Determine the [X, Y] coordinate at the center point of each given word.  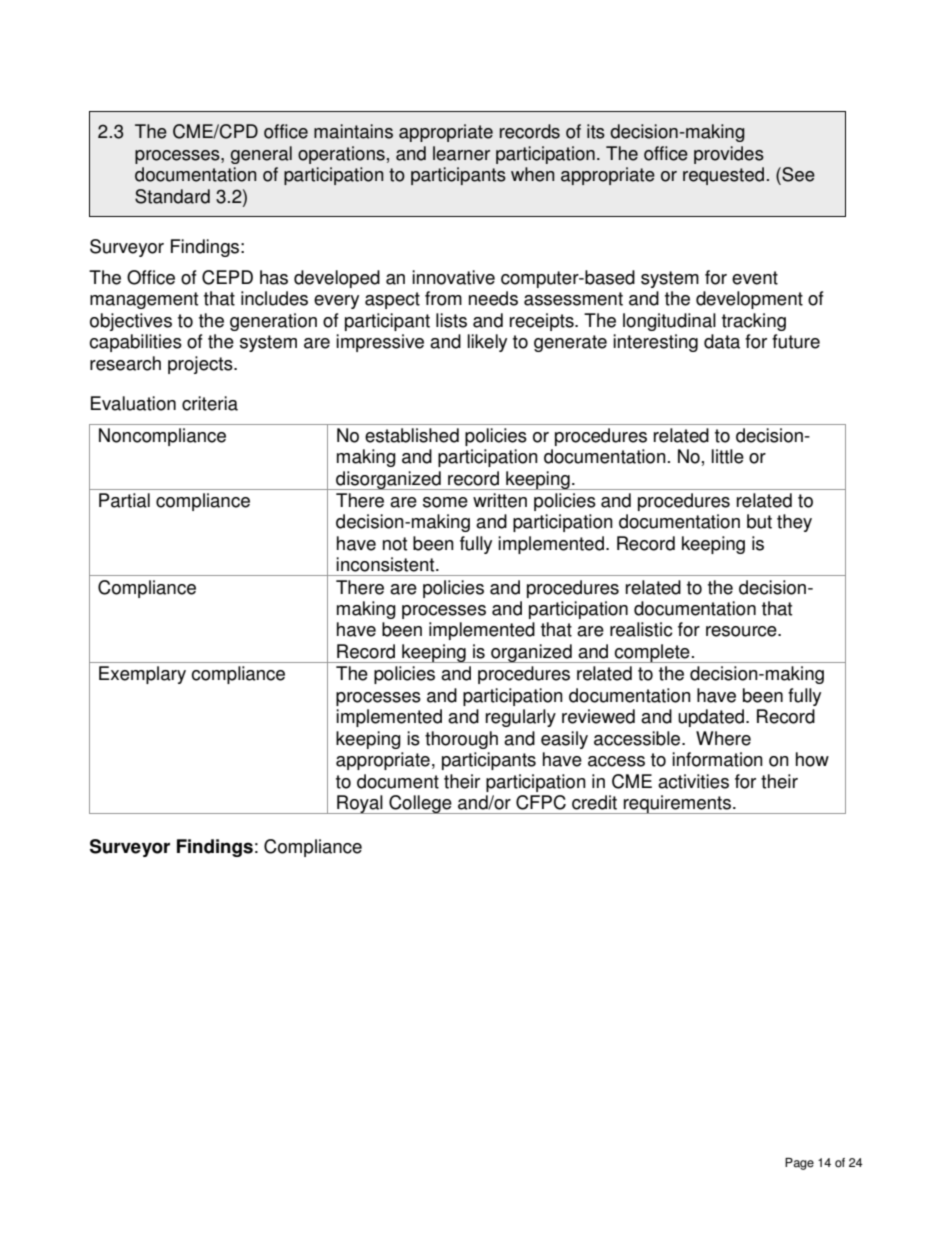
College [420, 804]
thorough [461, 740]
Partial [124, 500]
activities [693, 781]
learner [461, 153]
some [445, 502]
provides [729, 155]
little [728, 456]
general [261, 155]
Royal [360, 804]
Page [799, 1164]
